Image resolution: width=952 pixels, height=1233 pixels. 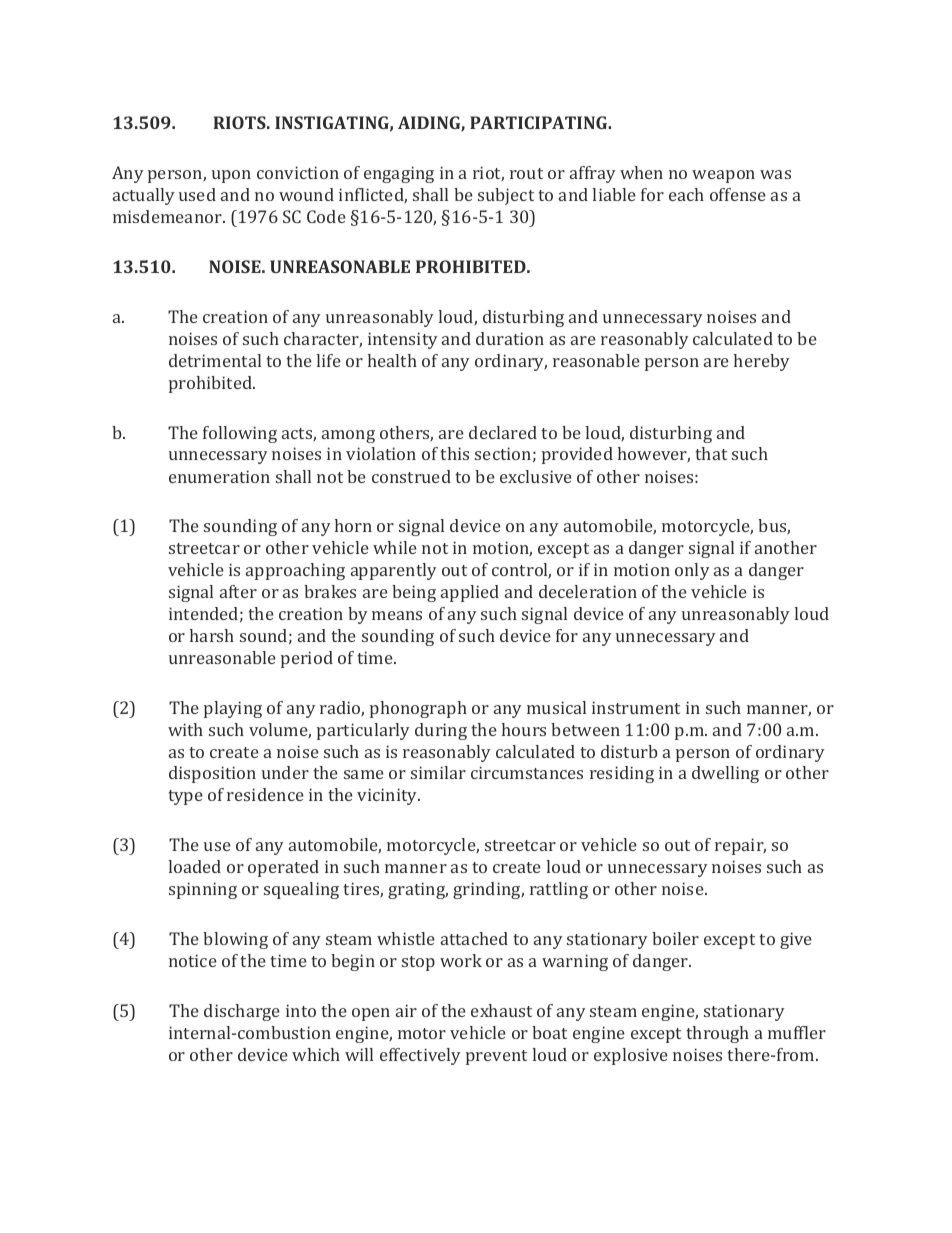 What do you see at coordinates (711, 453) in the page?
I see `that` at bounding box center [711, 453].
